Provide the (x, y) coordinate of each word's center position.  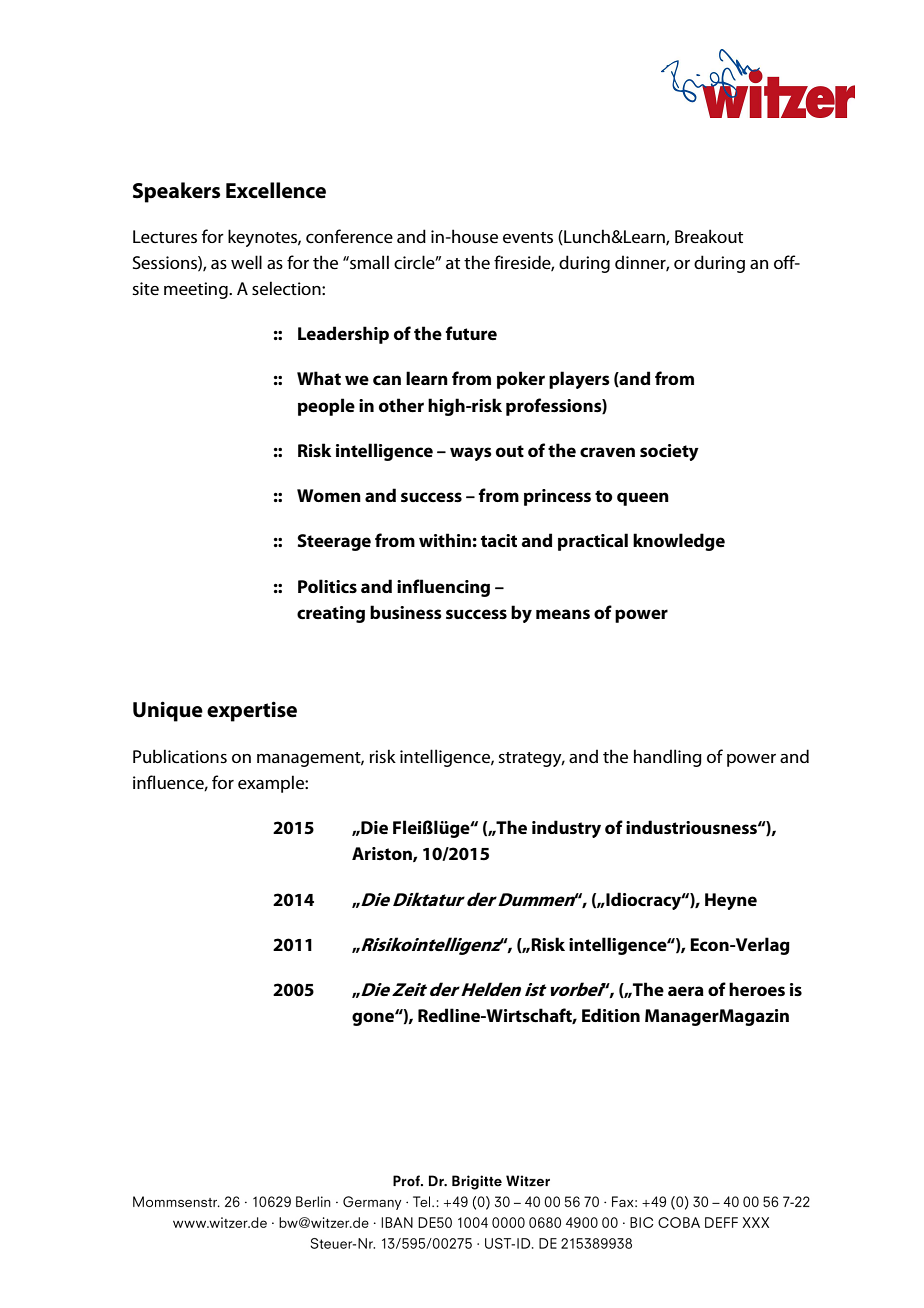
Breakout (709, 236)
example (272, 784)
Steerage (334, 542)
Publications (180, 756)
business (406, 612)
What (319, 378)
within (445, 540)
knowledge (679, 542)
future (471, 333)
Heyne (731, 901)
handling (668, 758)
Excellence (276, 190)
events (528, 238)
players (579, 380)
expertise (252, 711)
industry (566, 829)
